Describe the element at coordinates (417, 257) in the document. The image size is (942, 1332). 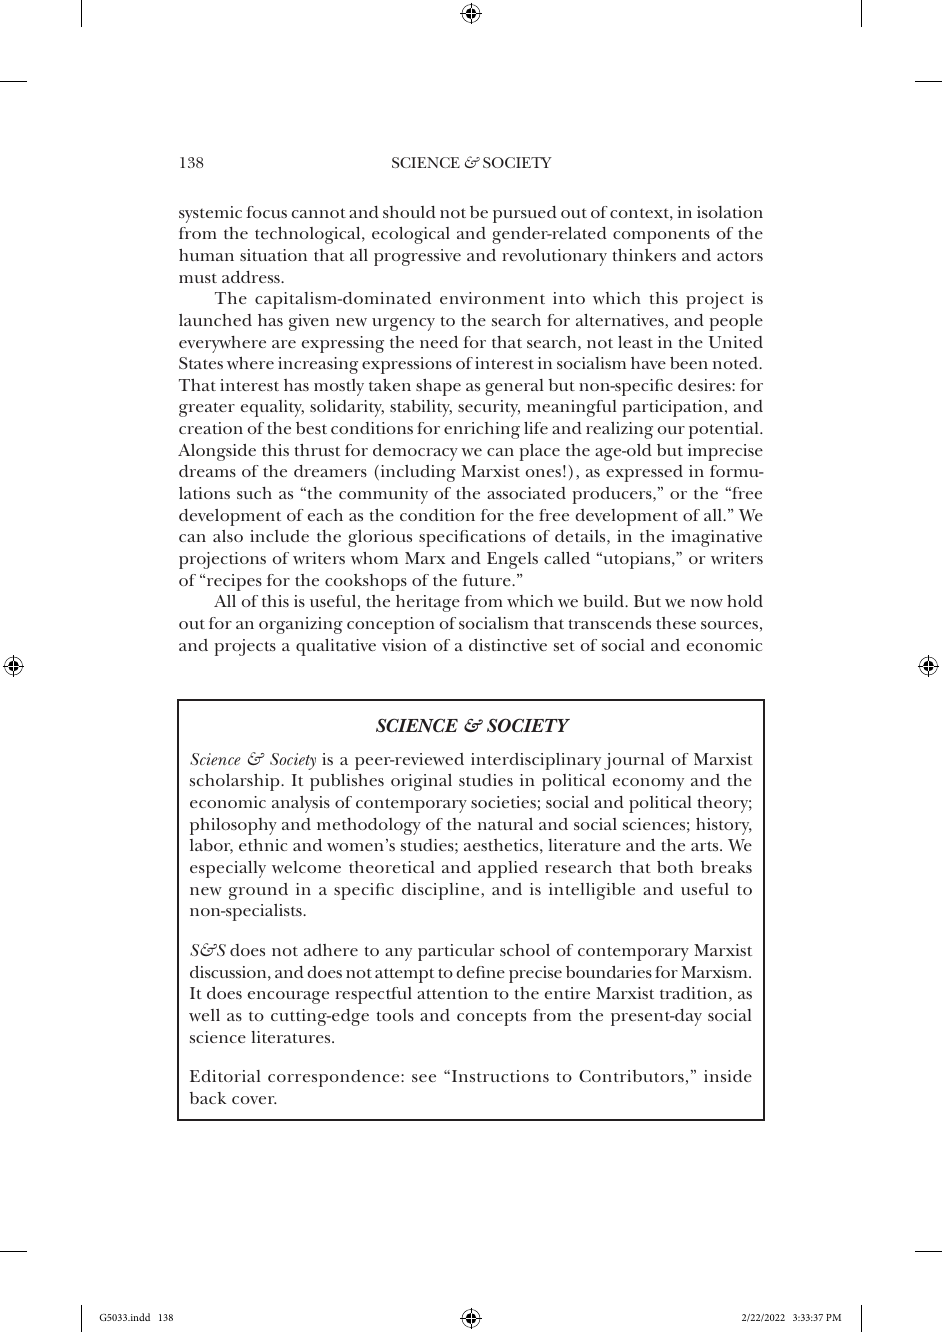
I see `progressive` at that location.
